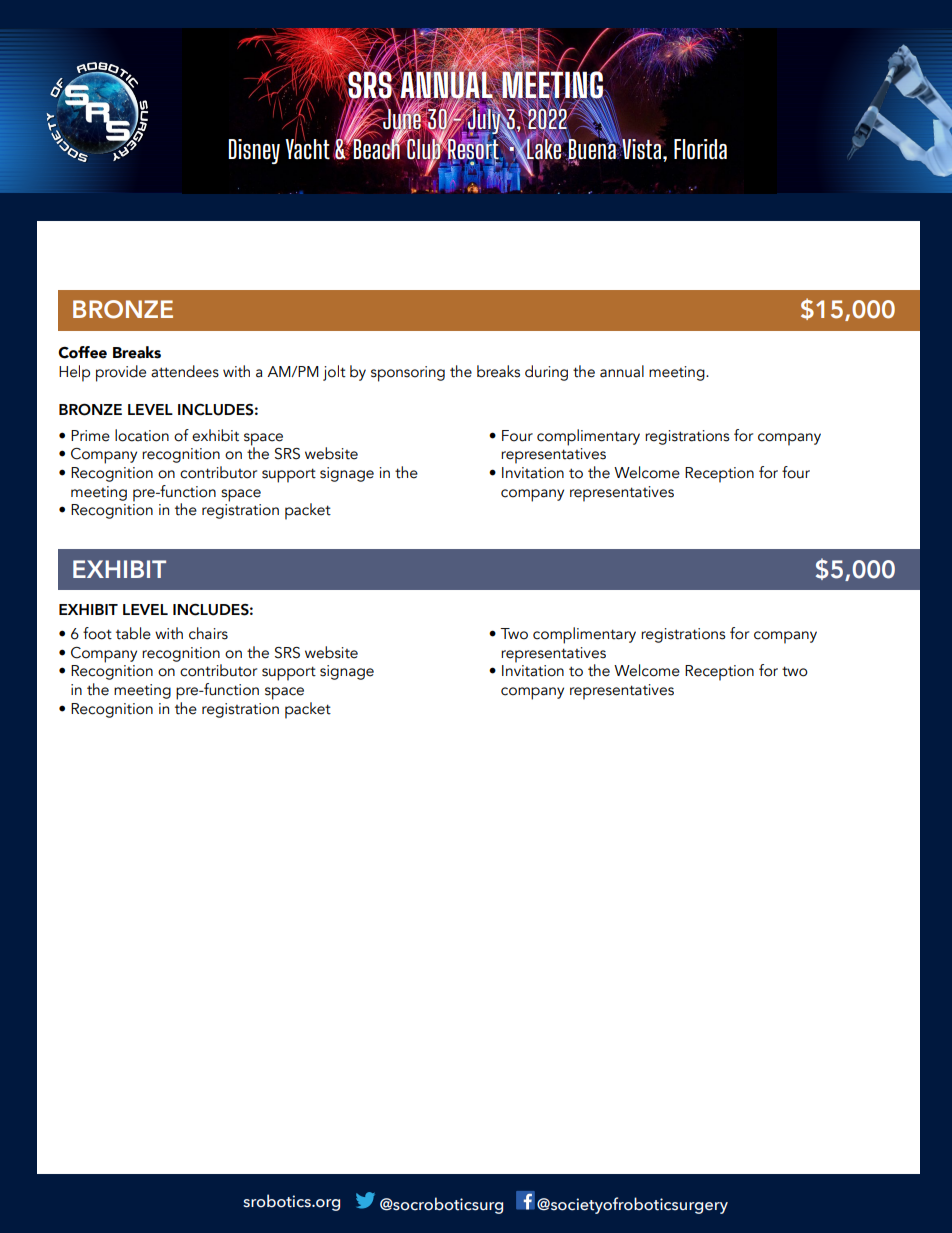 The image size is (952, 1233). What do you see at coordinates (208, 633) in the screenshot?
I see `chairs` at bounding box center [208, 633].
